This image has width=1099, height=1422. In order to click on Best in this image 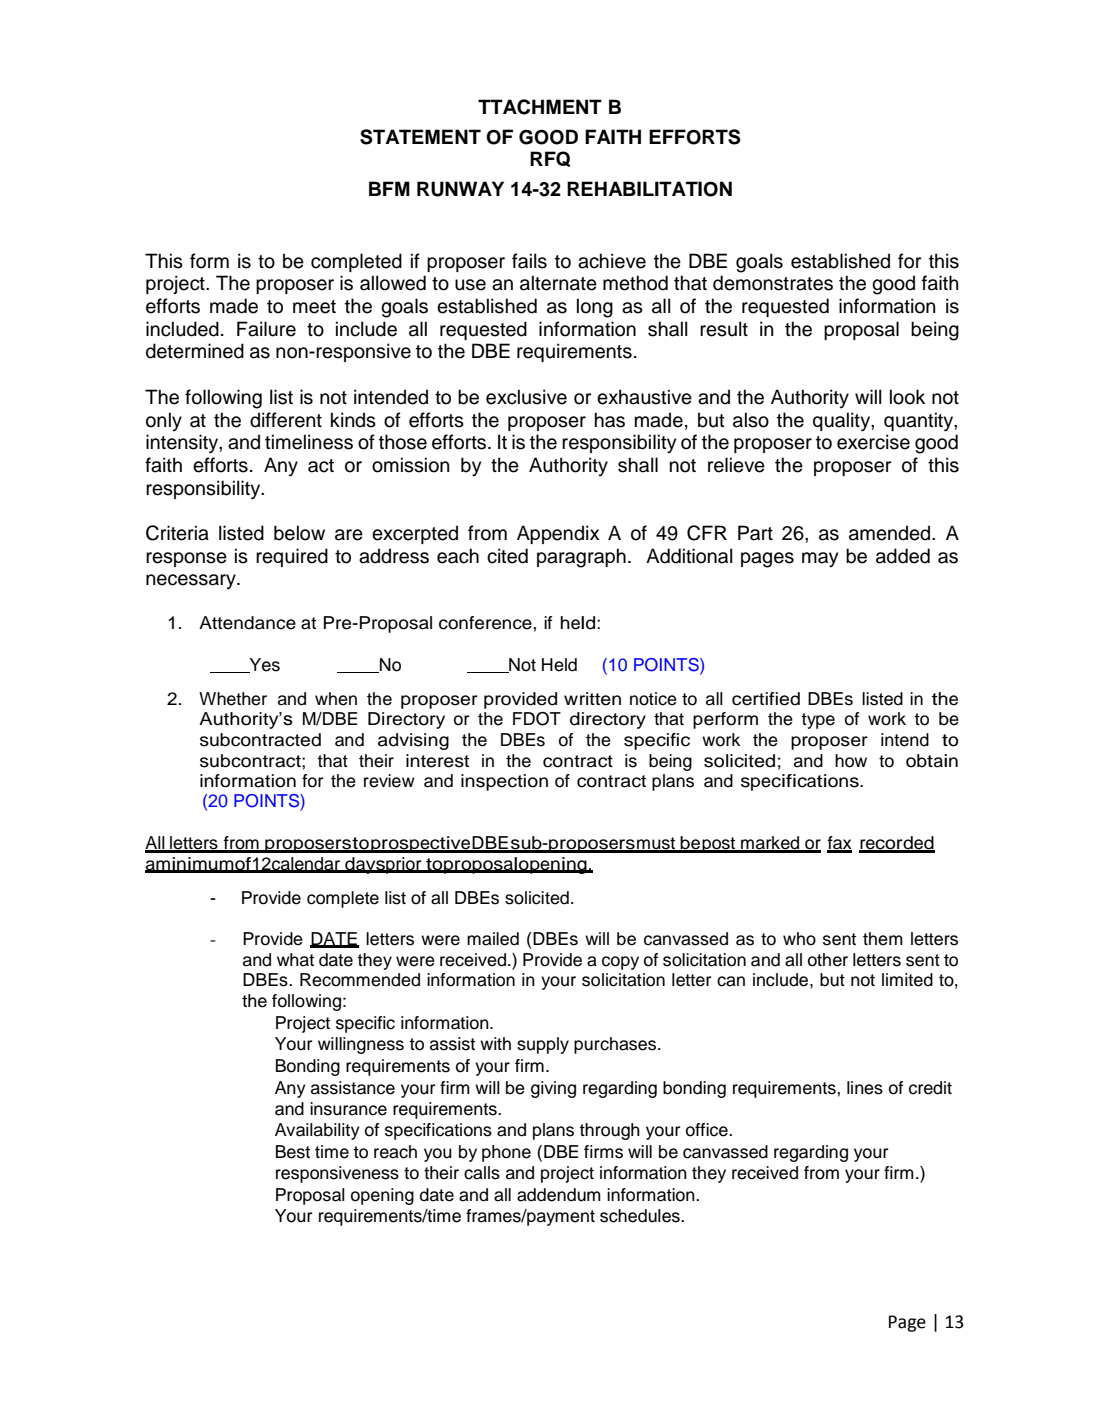, I will do `click(293, 1152)`.
